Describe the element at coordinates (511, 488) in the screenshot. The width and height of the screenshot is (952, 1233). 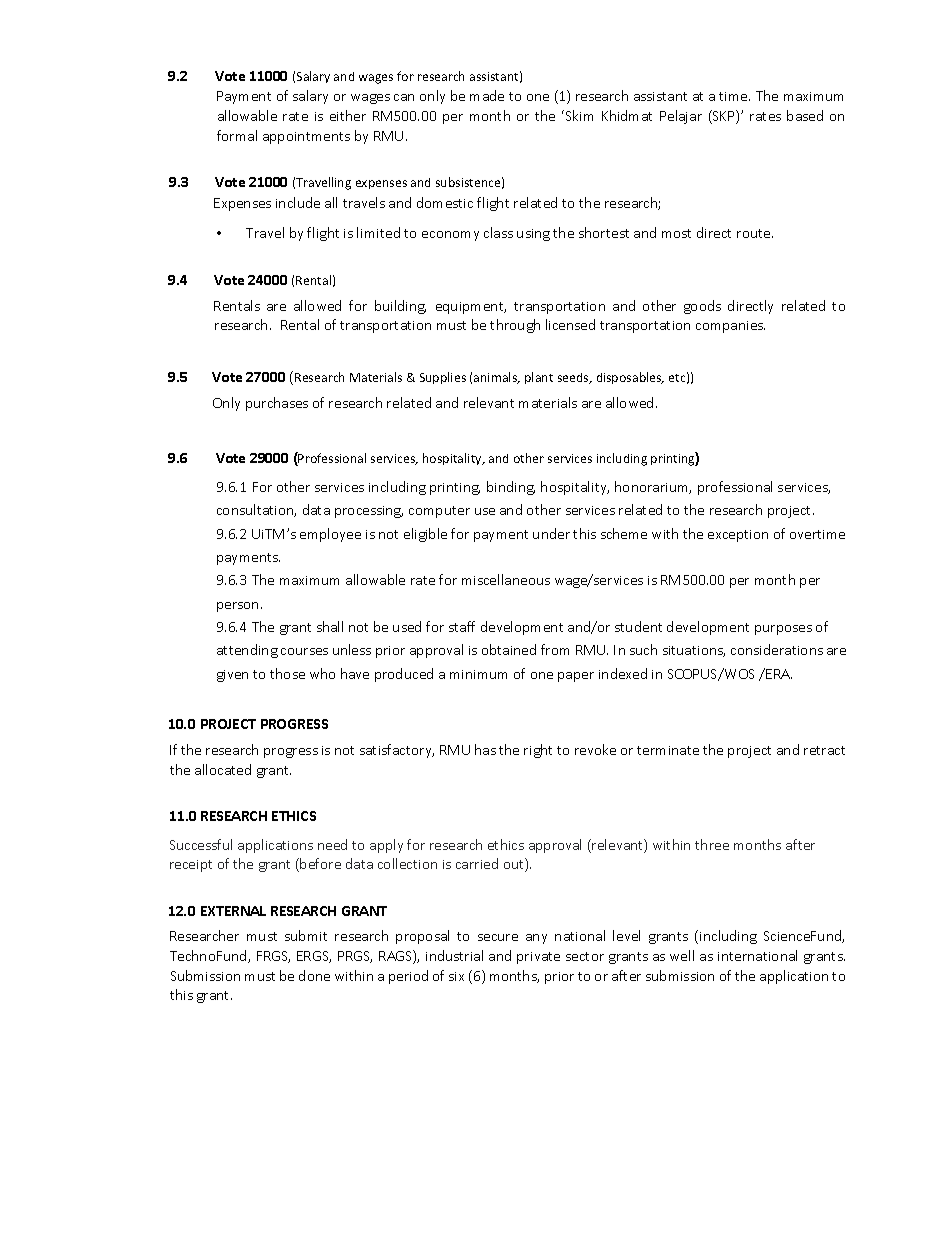
I see `binding` at that location.
